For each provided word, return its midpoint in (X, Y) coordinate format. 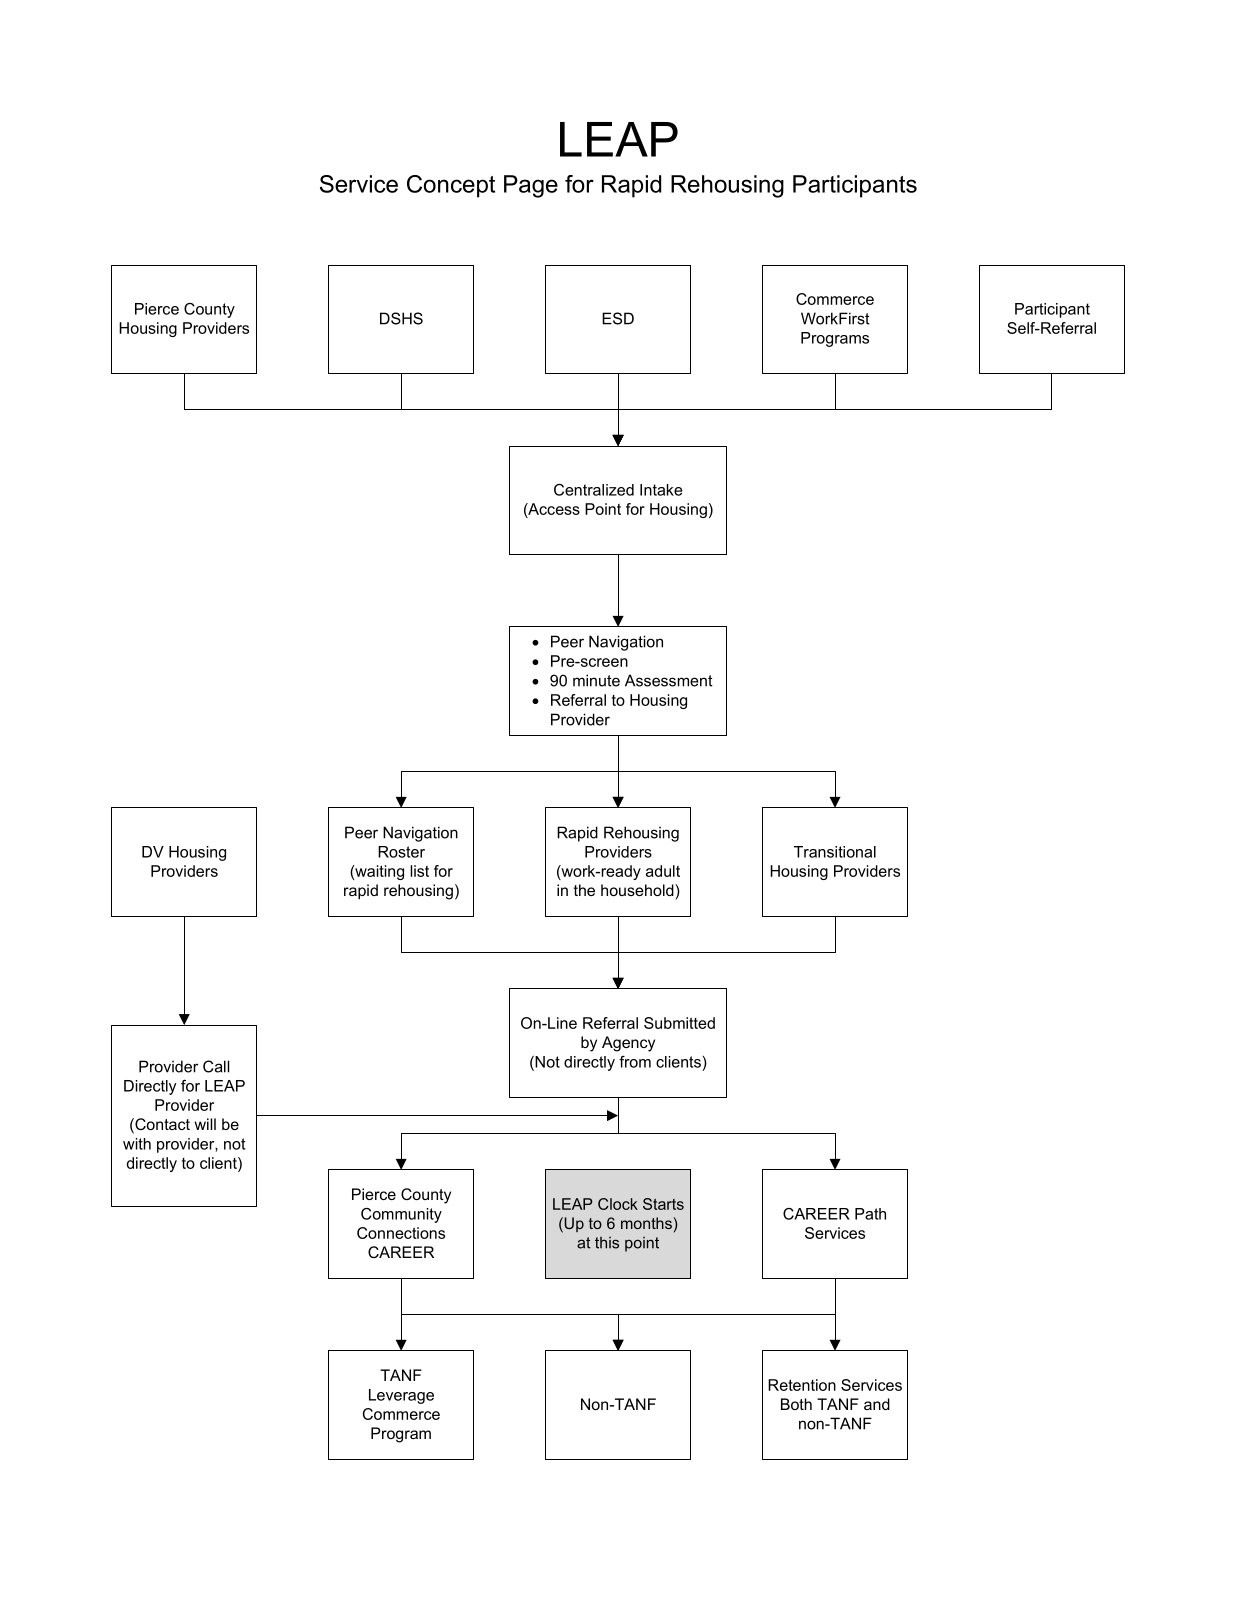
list (419, 871)
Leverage (401, 1396)
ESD (618, 318)
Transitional (835, 852)
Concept (451, 186)
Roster (401, 852)
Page (531, 186)
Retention (802, 1385)
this (607, 1243)
